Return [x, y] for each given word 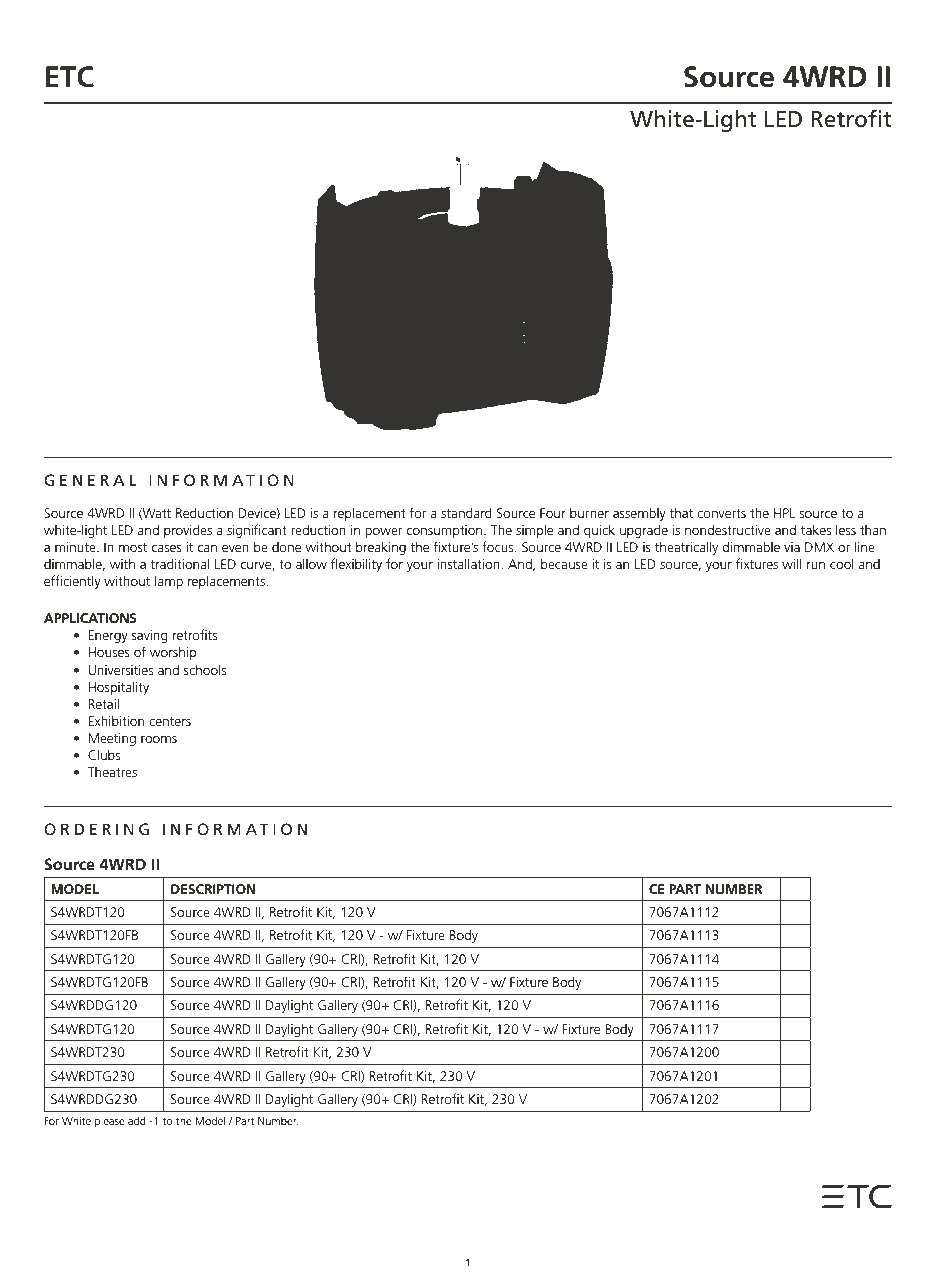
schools [205, 669]
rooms [159, 739]
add [137, 1120]
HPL [784, 513]
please [109, 1122]
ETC [70, 77]
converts [721, 513]
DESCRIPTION [213, 889]
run [816, 565]
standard [466, 512]
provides [188, 531]
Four [553, 513]
